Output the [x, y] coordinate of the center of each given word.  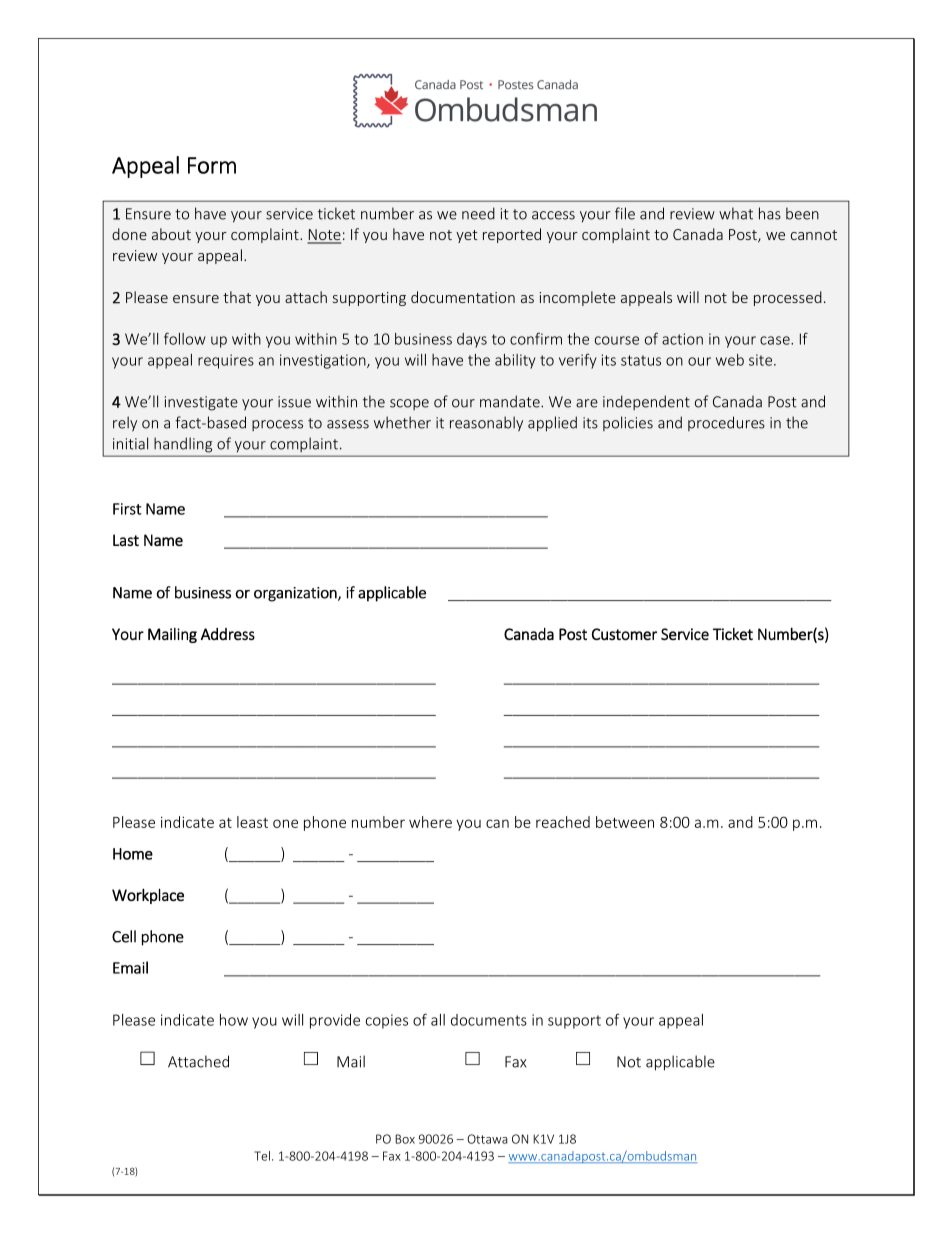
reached [563, 822]
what [736, 213]
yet [467, 236]
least [252, 822]
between [625, 822]
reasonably [486, 424]
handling [183, 445]
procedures [726, 423]
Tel [262, 1156]
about [171, 234]
